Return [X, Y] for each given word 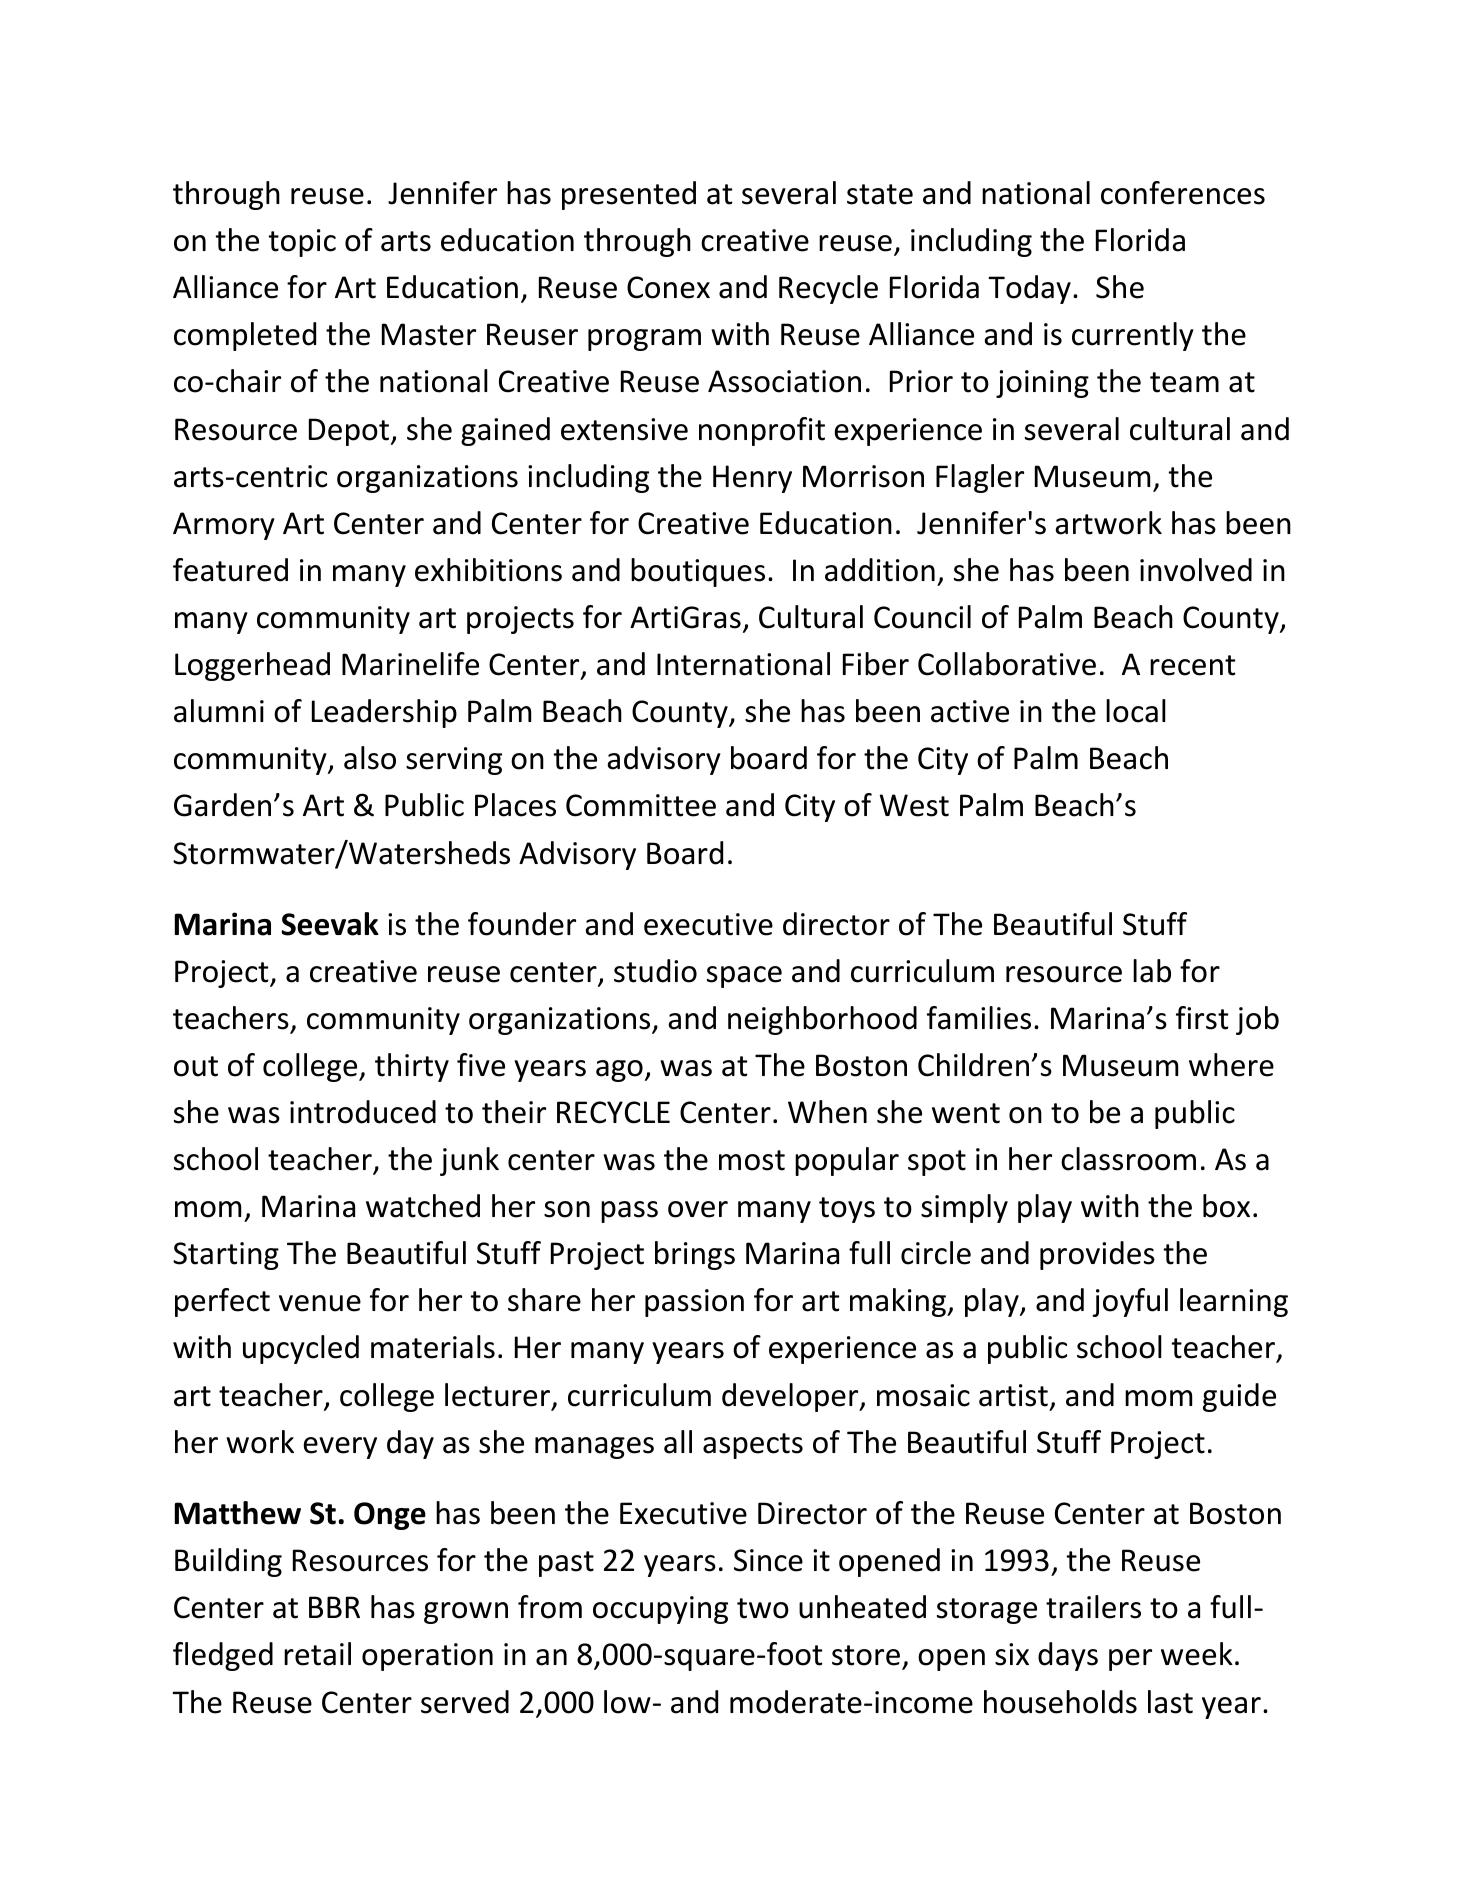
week [1197, 1654]
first [1202, 1018]
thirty [412, 1067]
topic [302, 243]
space [744, 977]
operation [427, 1657]
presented [629, 195]
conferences [1183, 193]
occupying [660, 1610]
